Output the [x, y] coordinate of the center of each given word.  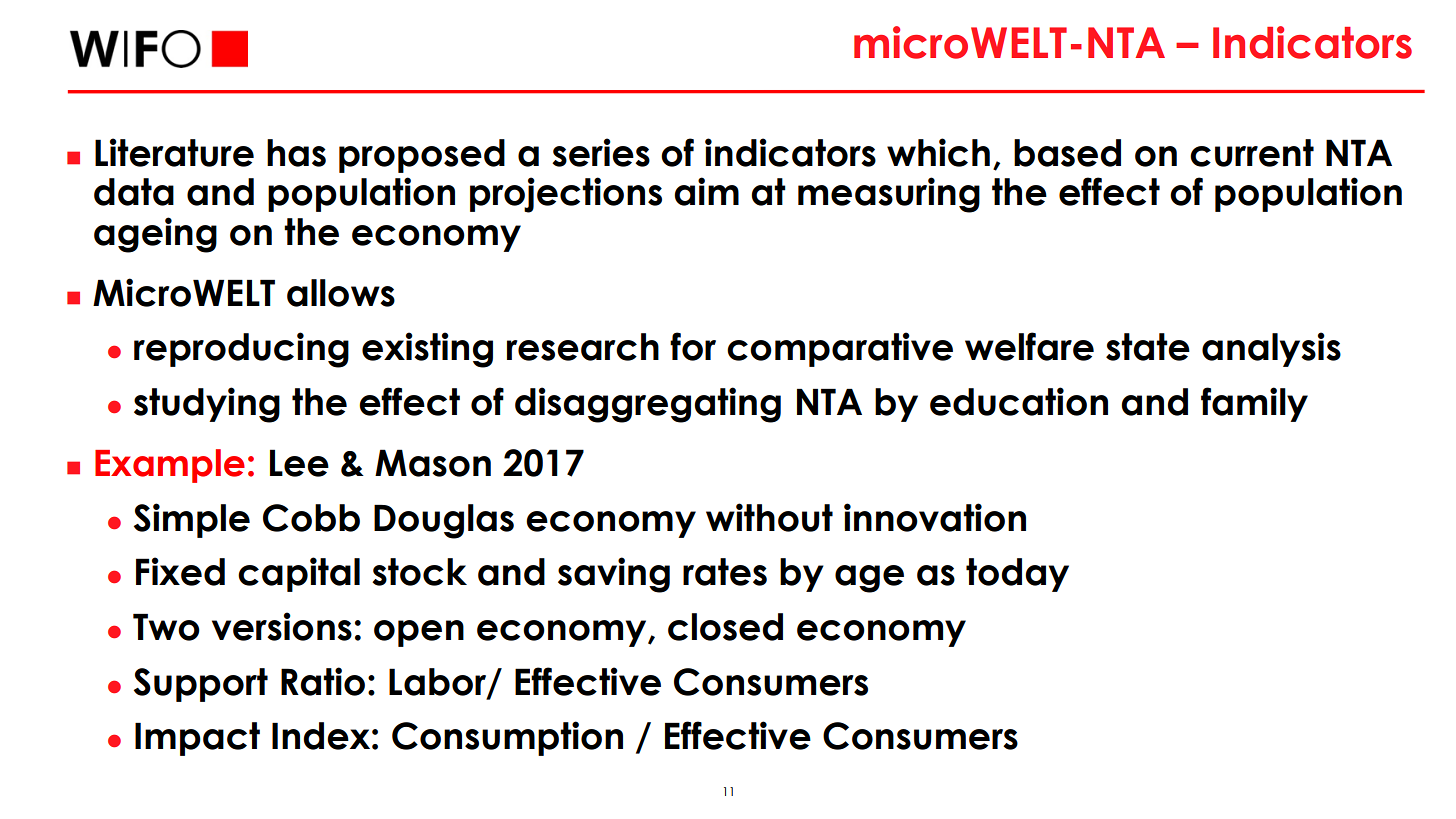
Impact [197, 739]
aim [706, 191]
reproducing [241, 350]
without [769, 517]
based [1067, 153]
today [1017, 575]
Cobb [311, 518]
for [693, 346]
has [296, 153]
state [1148, 347]
